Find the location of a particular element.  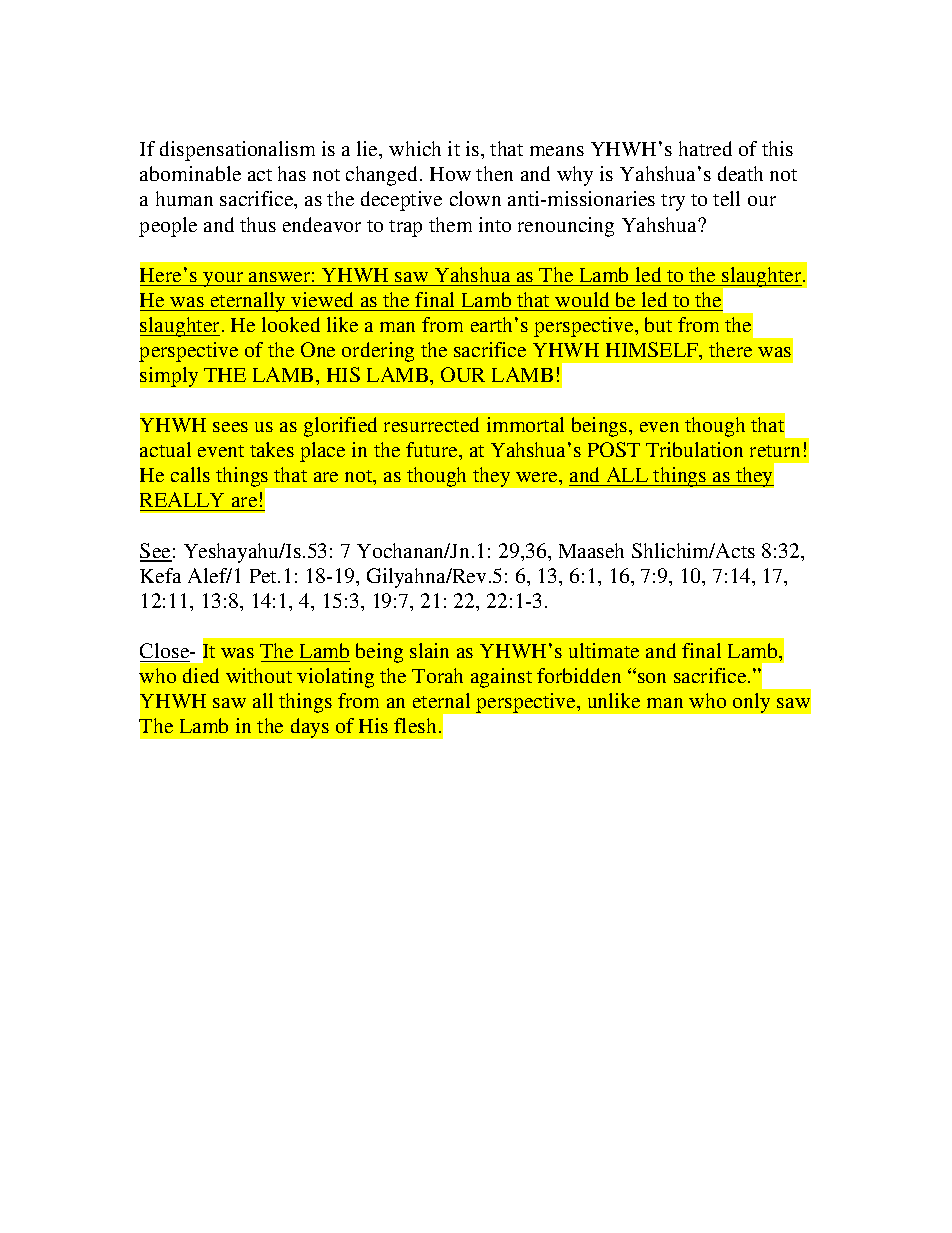

dispensationalism is located at coordinates (237, 151).
